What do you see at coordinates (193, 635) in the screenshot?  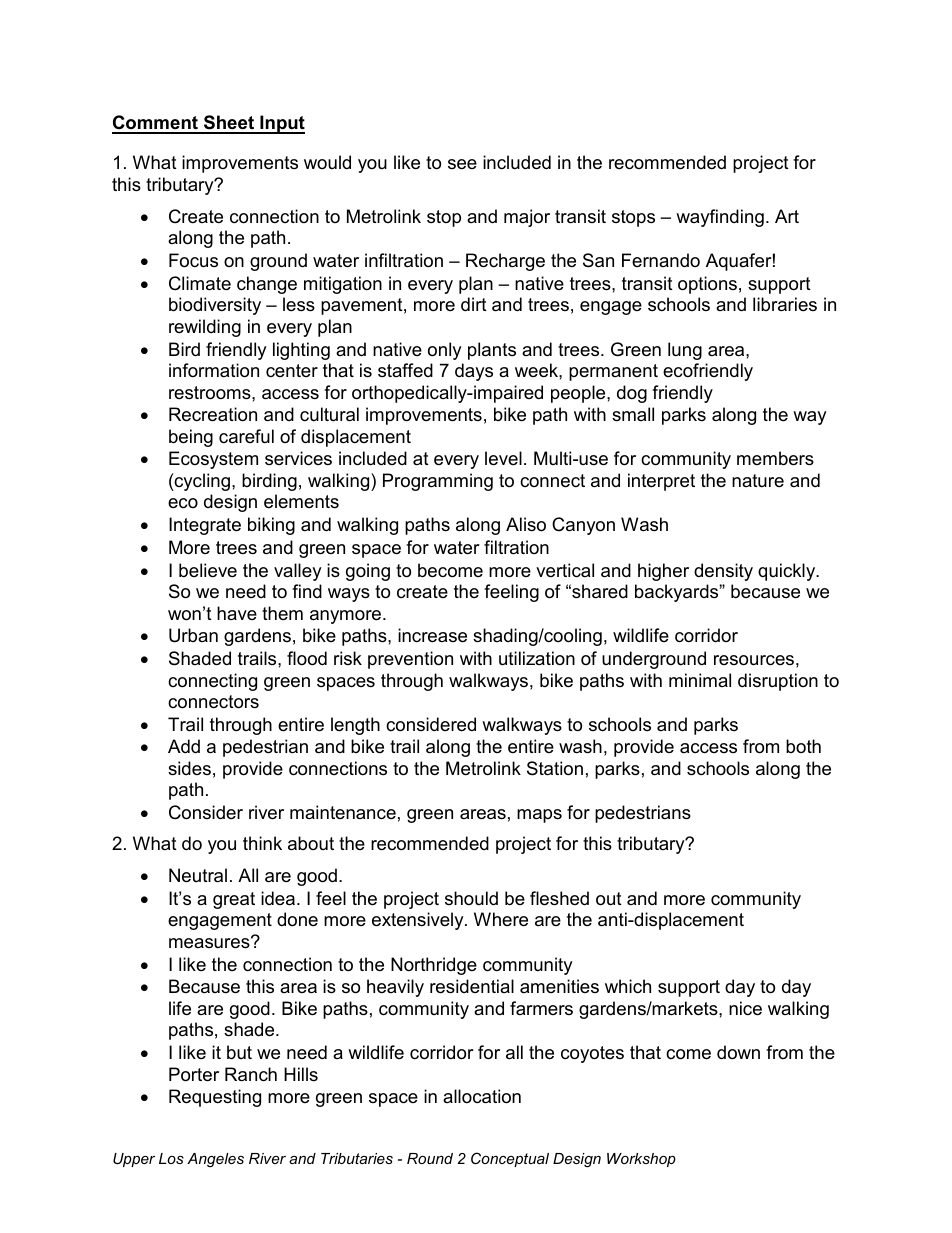 I see `Urban` at bounding box center [193, 635].
